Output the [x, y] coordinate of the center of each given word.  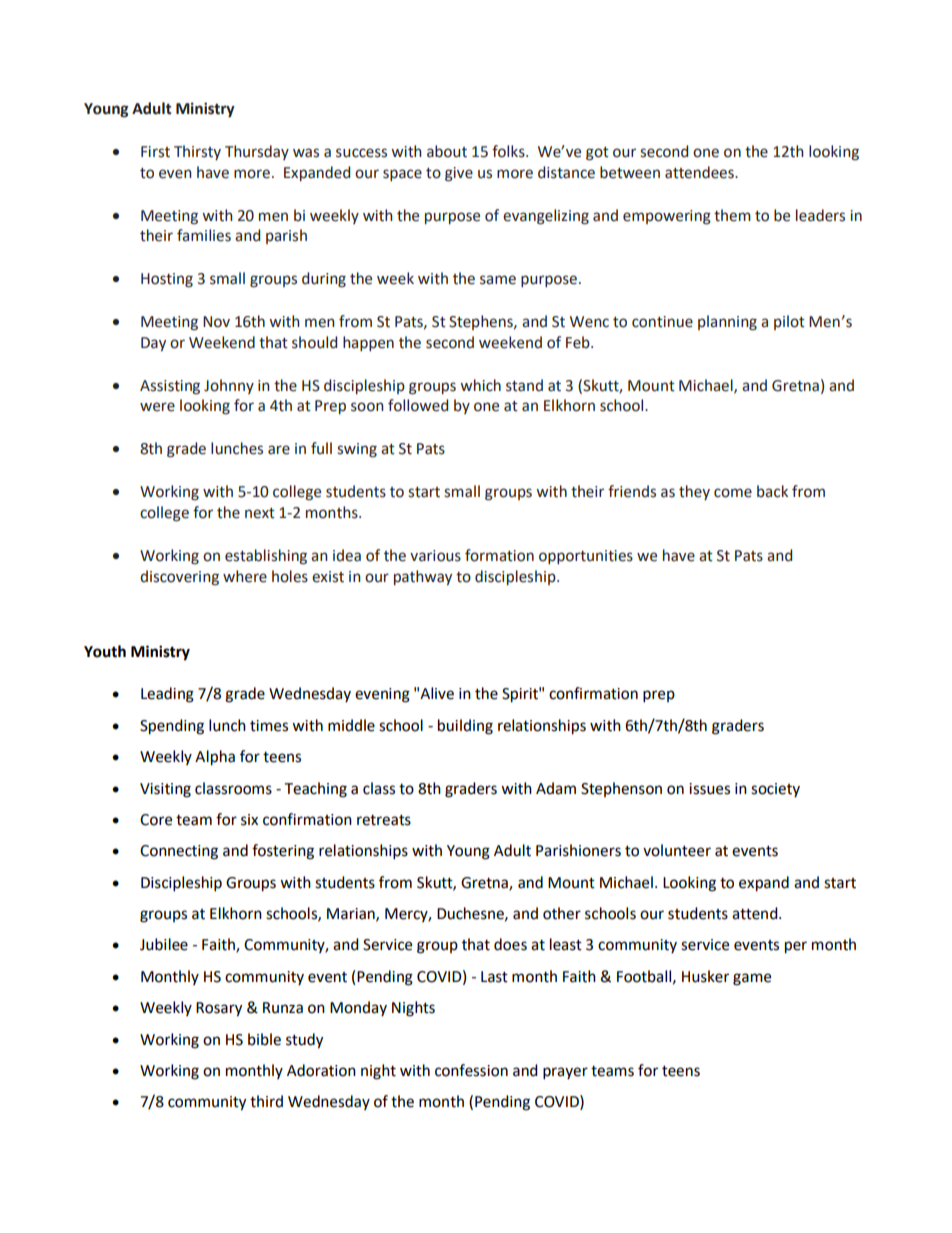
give [459, 174]
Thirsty [197, 152]
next [260, 513]
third [266, 1101]
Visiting [165, 790]
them [732, 215]
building [465, 727]
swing [357, 450]
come [733, 493]
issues [709, 789]
